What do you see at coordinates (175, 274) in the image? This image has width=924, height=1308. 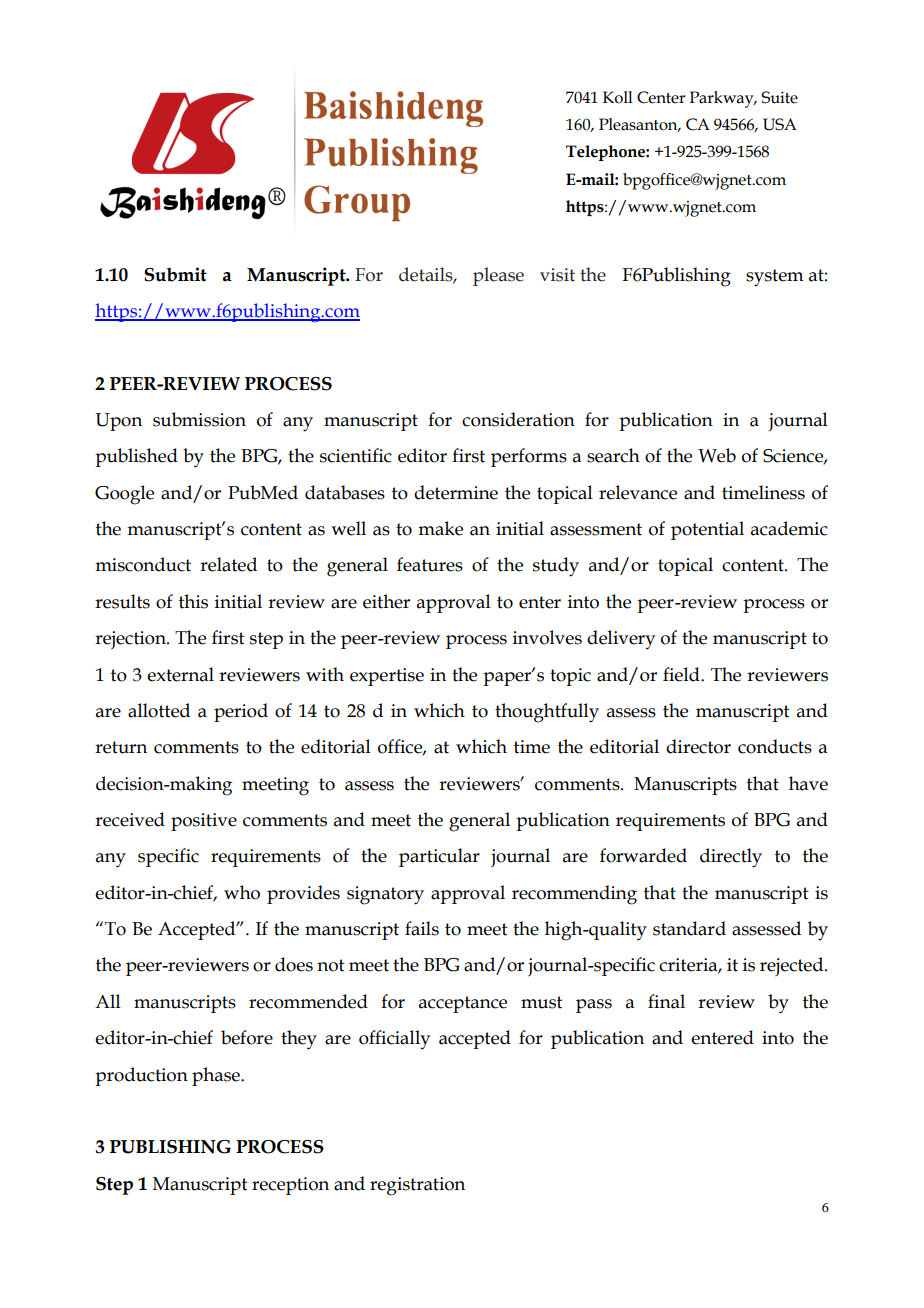 I see `Submit` at bounding box center [175, 274].
